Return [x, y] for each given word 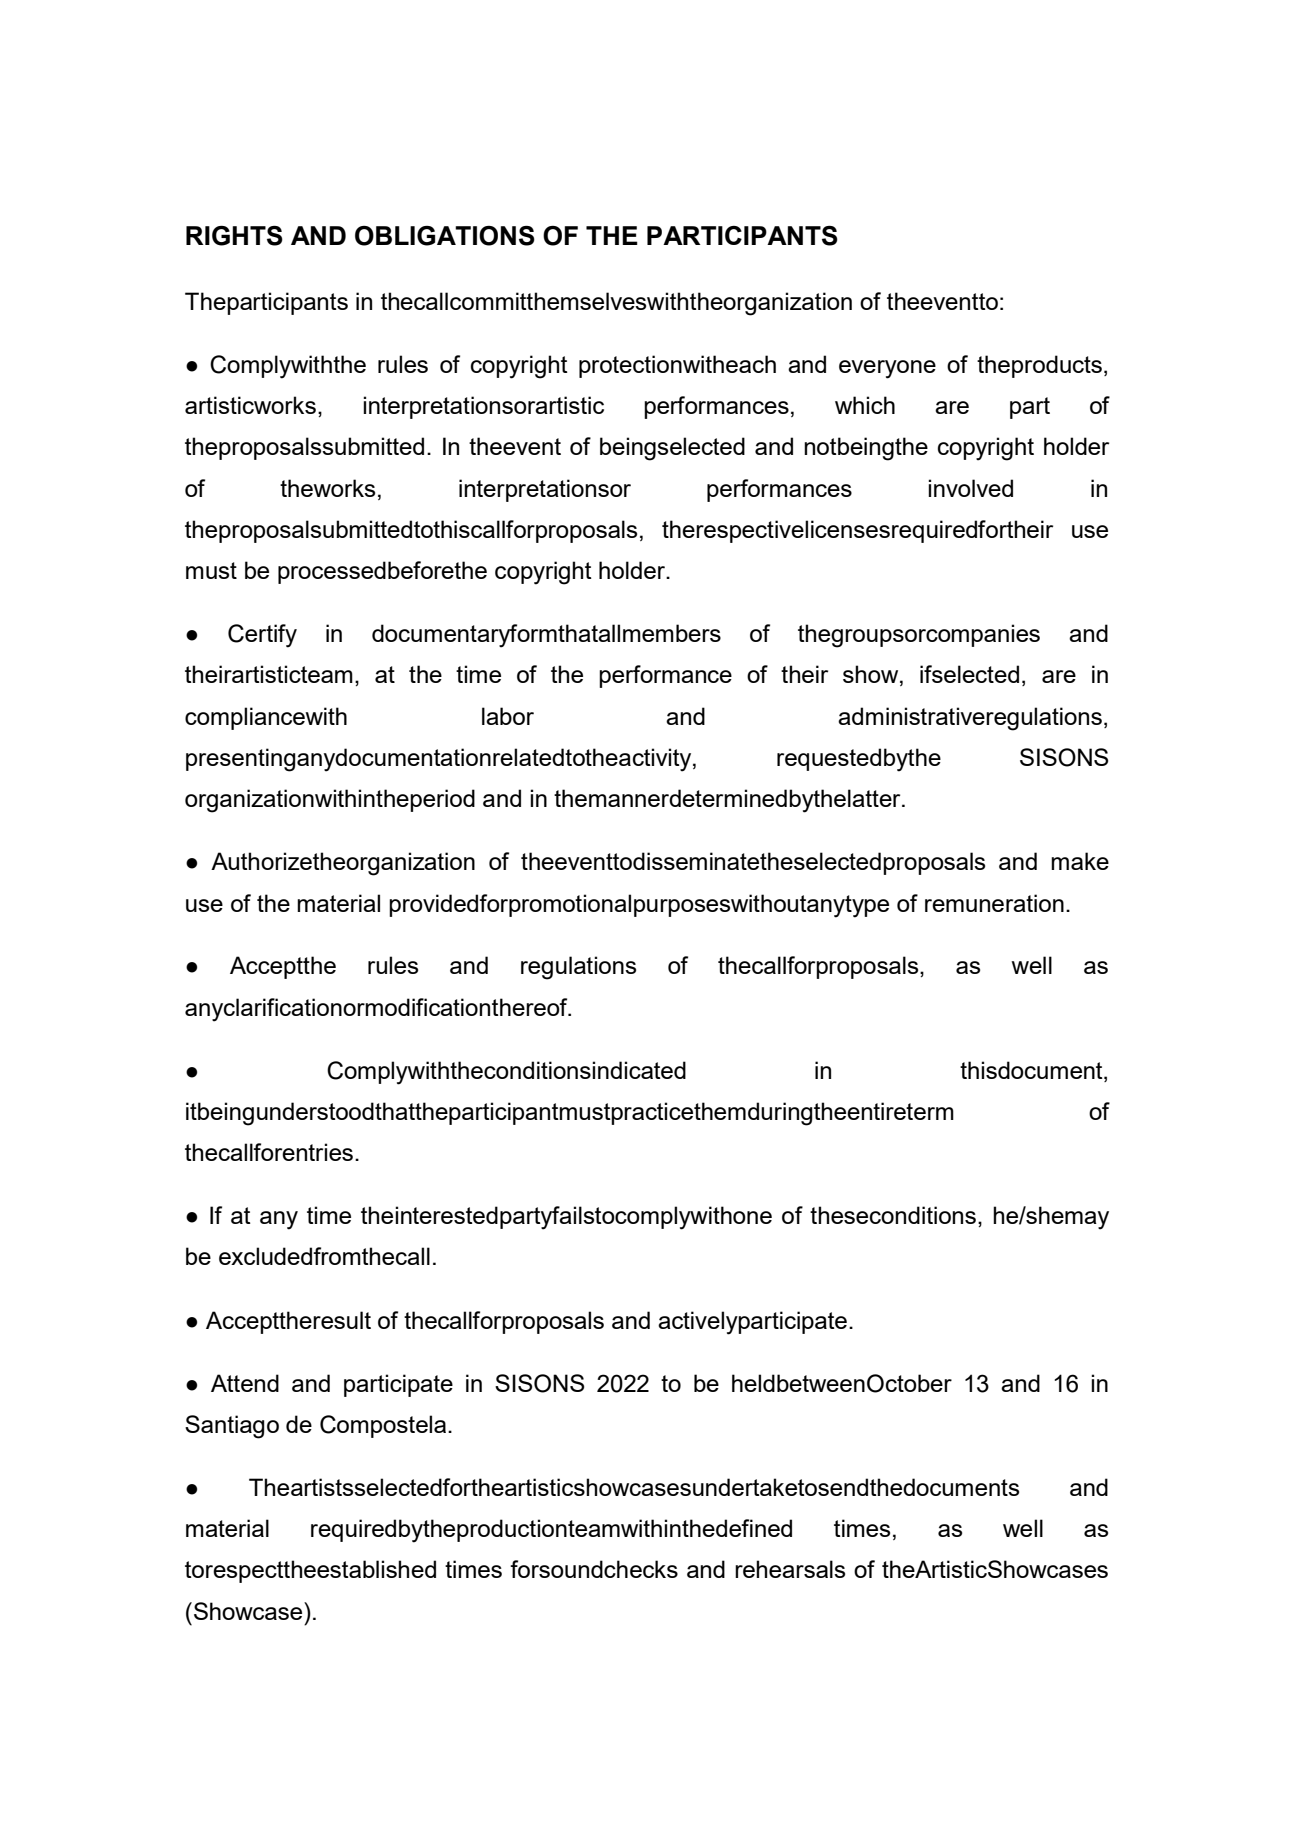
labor [508, 716]
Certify [262, 636]
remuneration [994, 903]
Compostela [384, 1426]
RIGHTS [234, 236]
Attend [245, 1383]
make [1080, 861]
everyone [887, 369]
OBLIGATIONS [445, 236]
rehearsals [790, 1569]
